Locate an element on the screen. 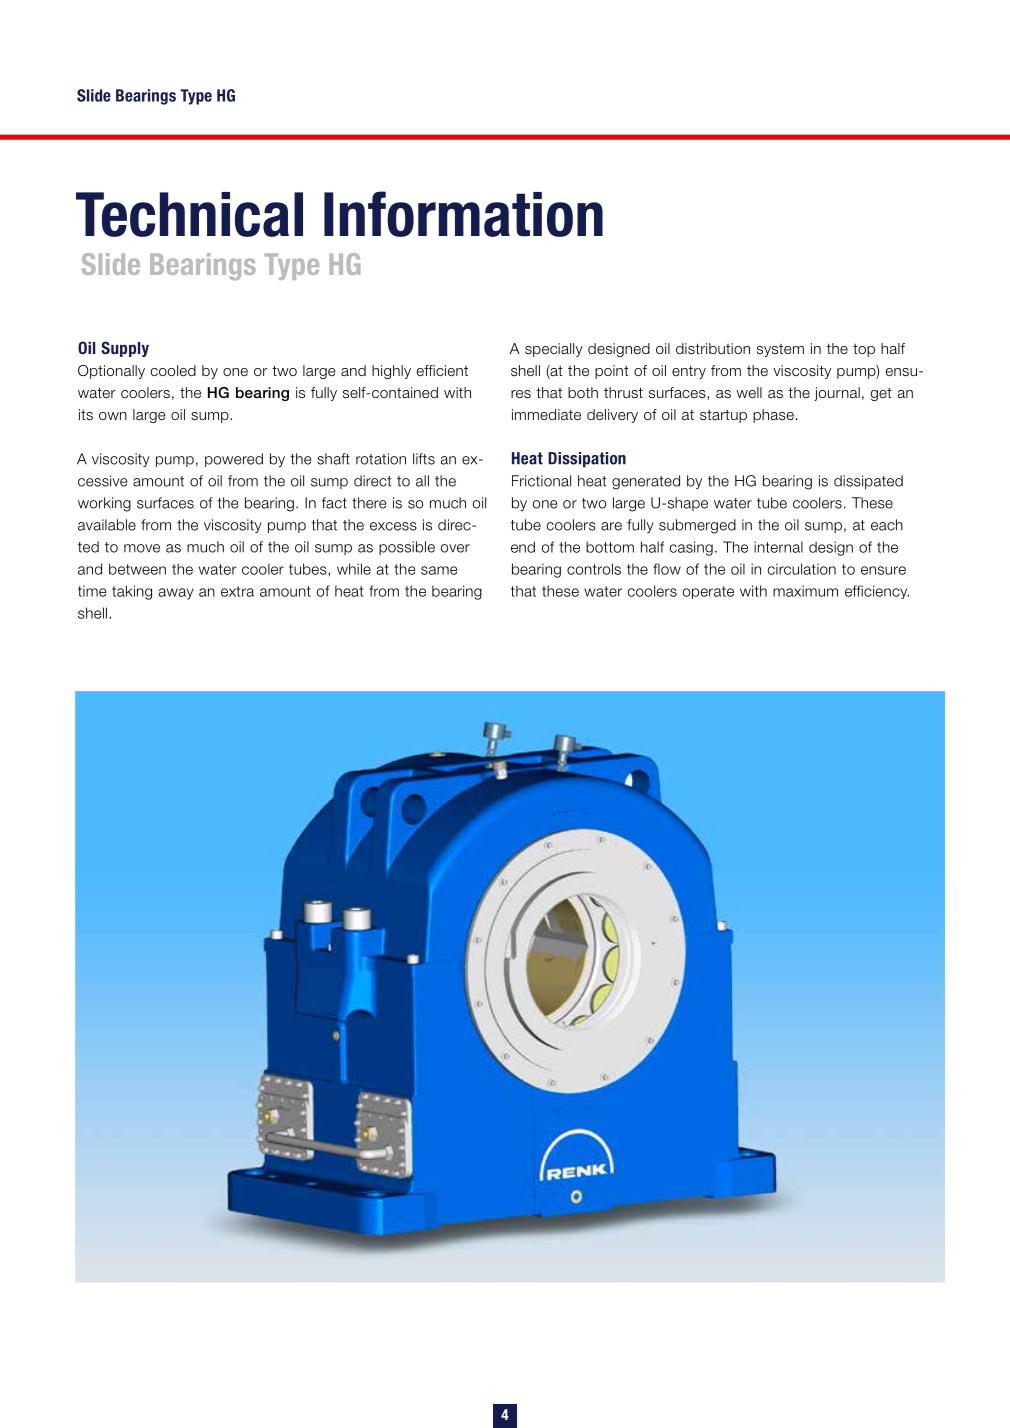 The width and height of the screenshot is (1010, 1428). working is located at coordinates (104, 504).
